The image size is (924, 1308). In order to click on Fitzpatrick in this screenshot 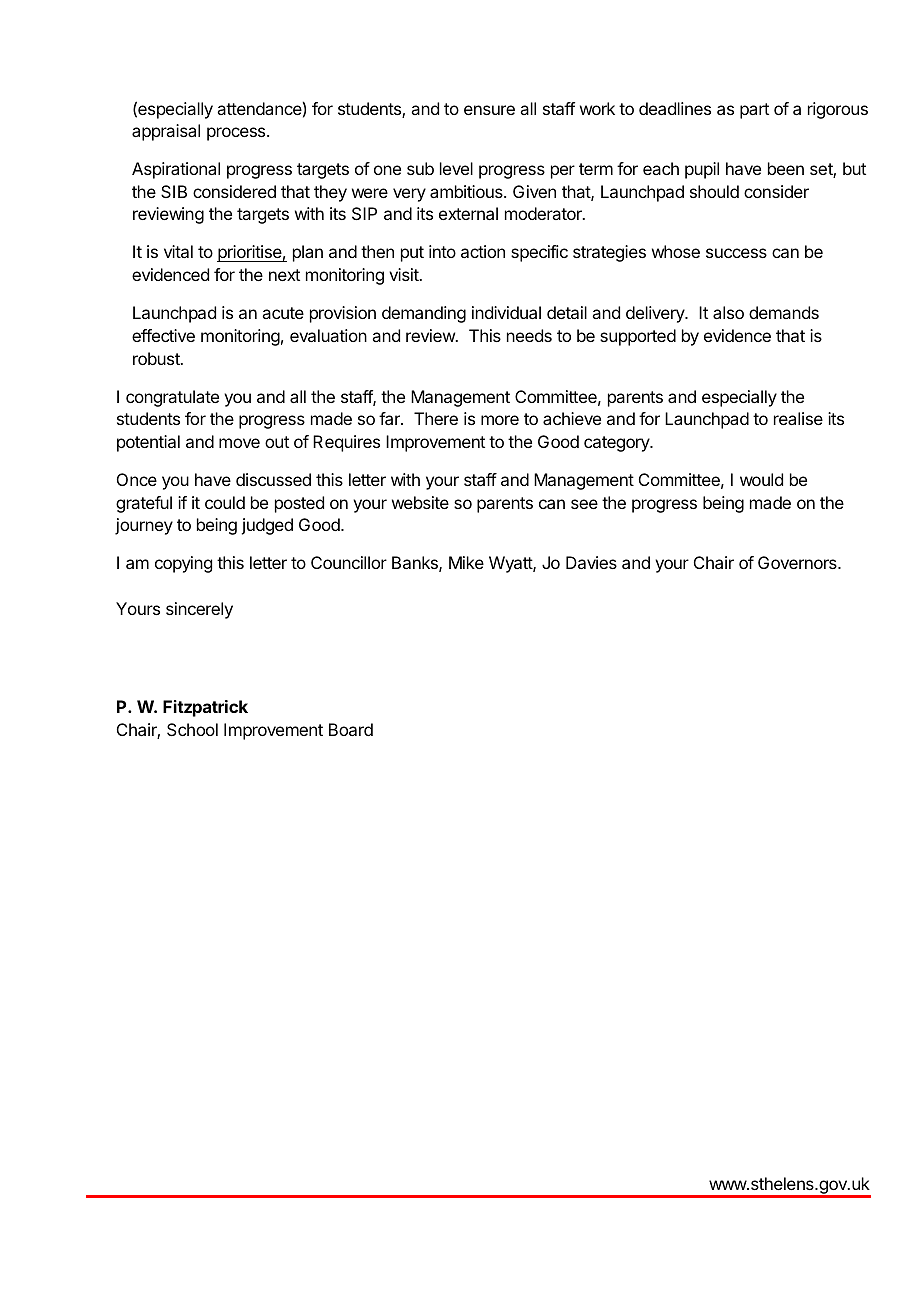, I will do `click(205, 708)`.
